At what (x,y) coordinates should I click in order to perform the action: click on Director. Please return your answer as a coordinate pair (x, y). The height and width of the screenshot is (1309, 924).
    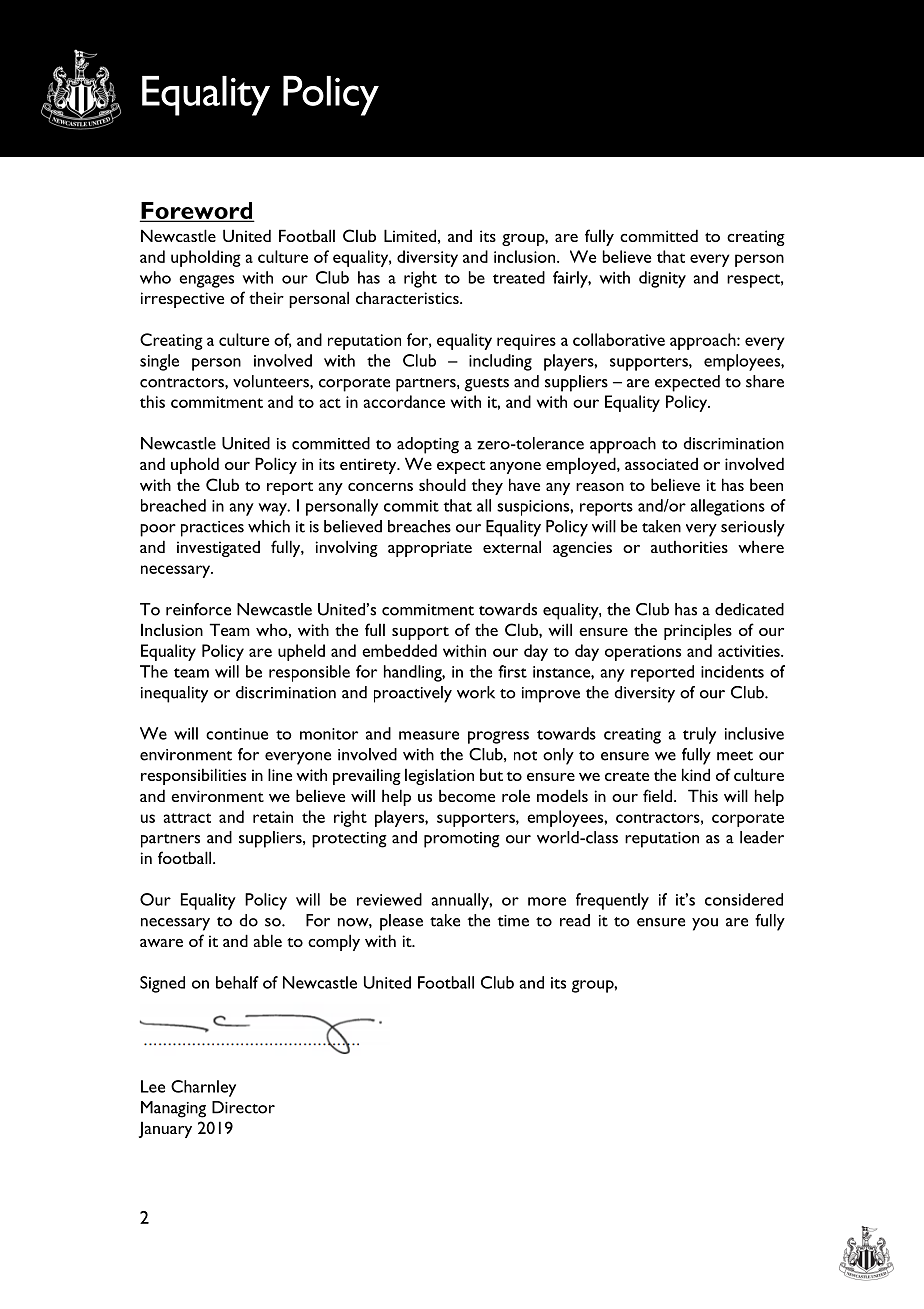
    Looking at the image, I should click on (243, 1107).
